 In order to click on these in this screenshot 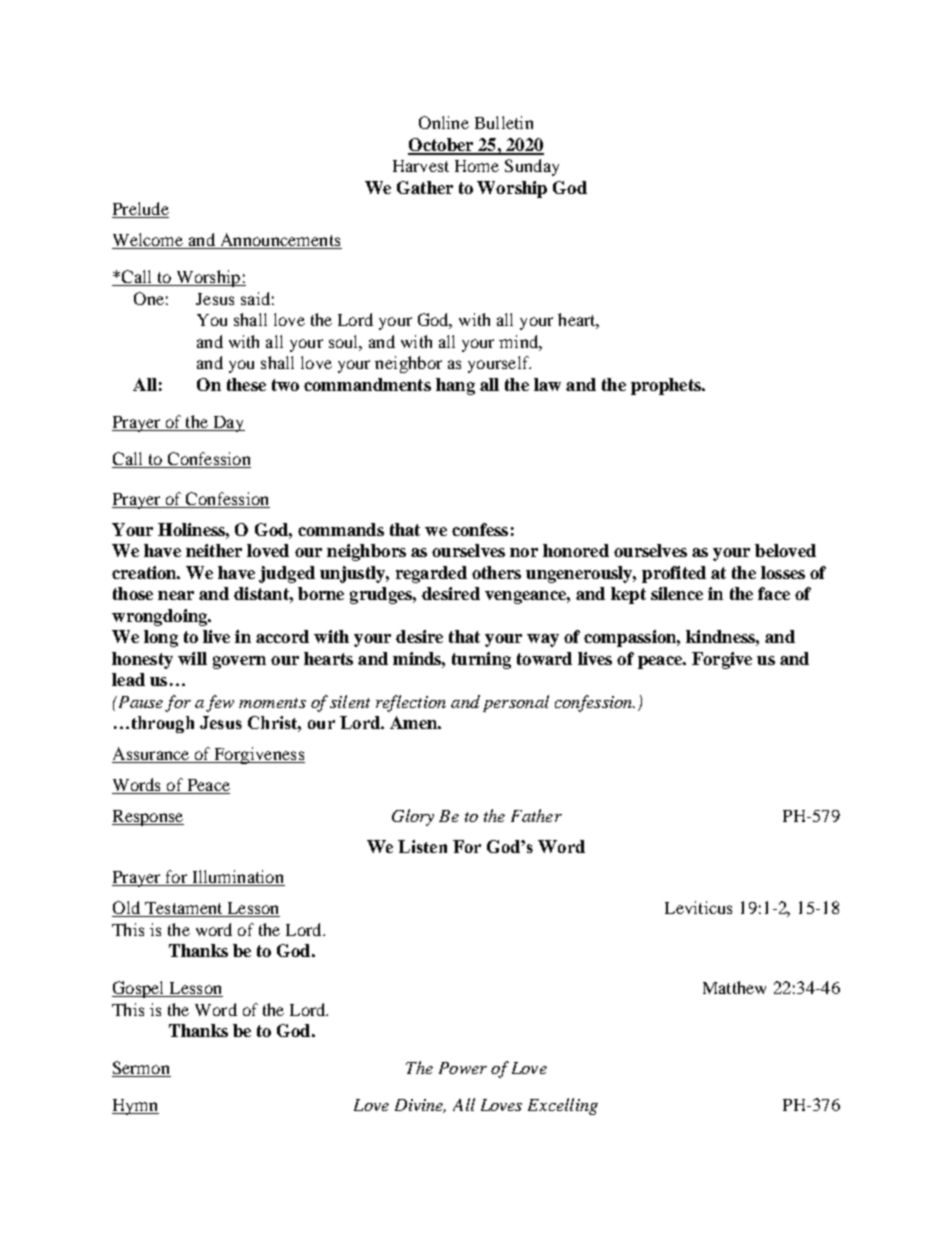, I will do `click(246, 384)`.
